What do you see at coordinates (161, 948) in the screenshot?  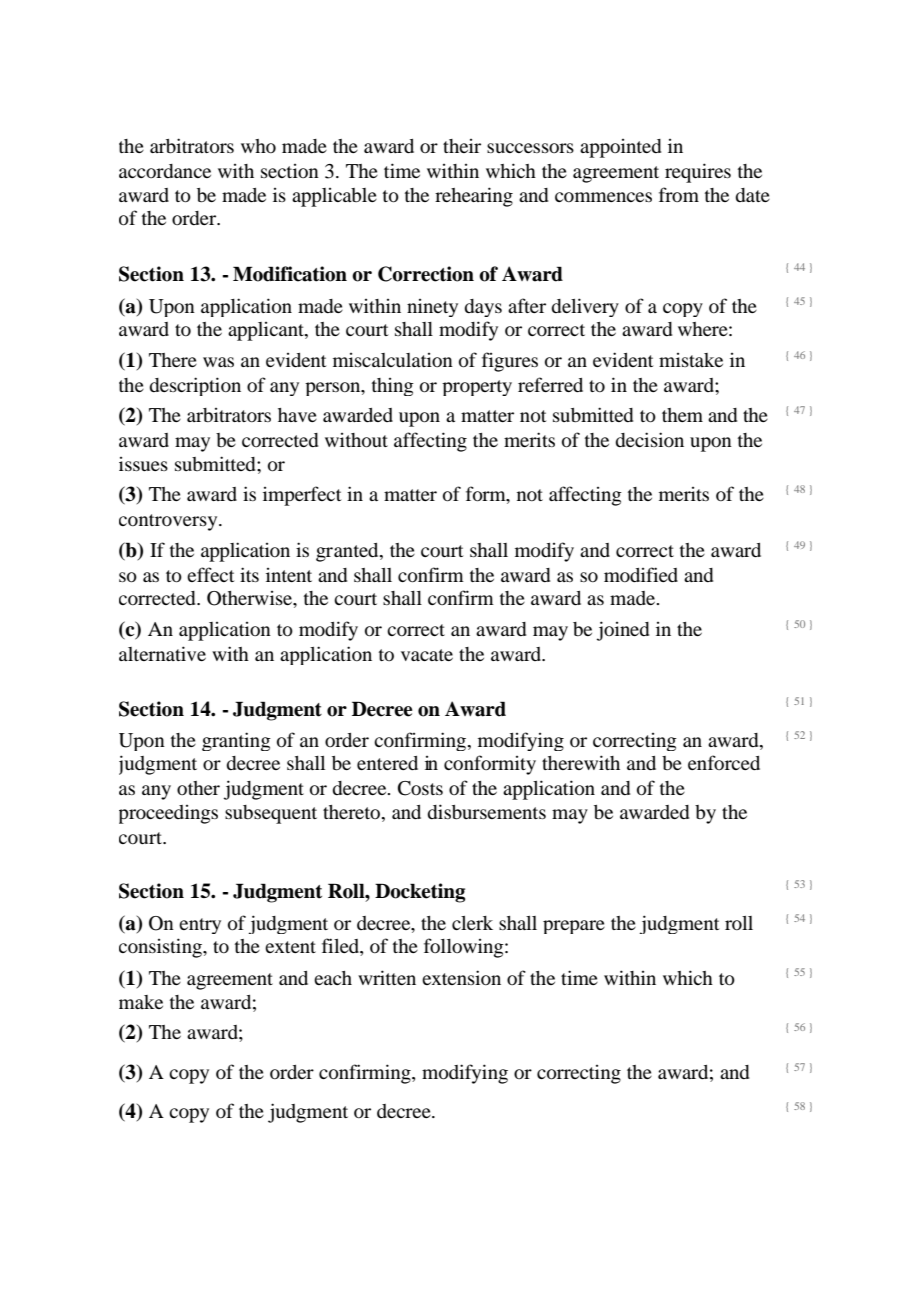 I see `consisting` at bounding box center [161, 948].
